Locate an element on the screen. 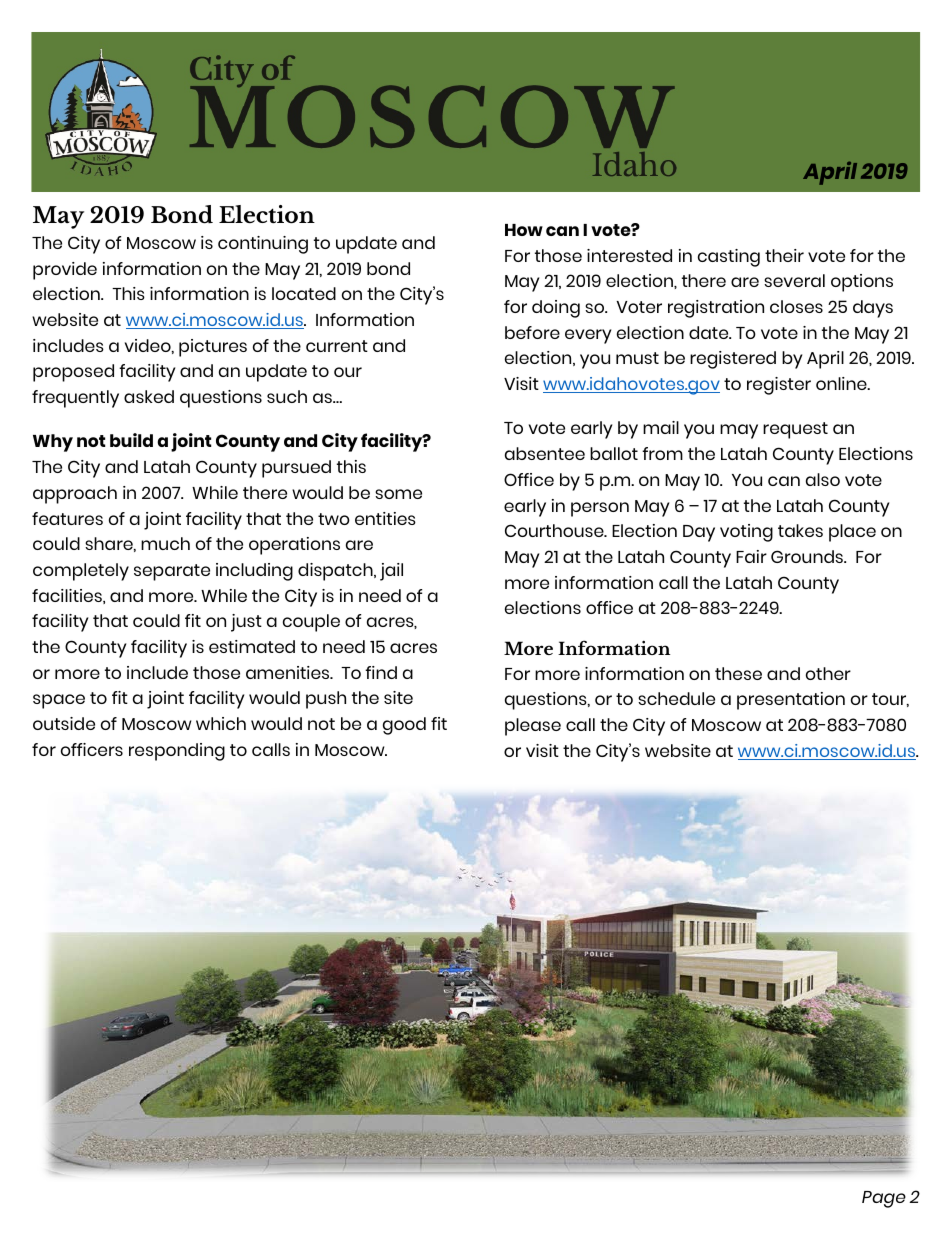 This screenshot has width=952, height=1233. please is located at coordinates (533, 727).
